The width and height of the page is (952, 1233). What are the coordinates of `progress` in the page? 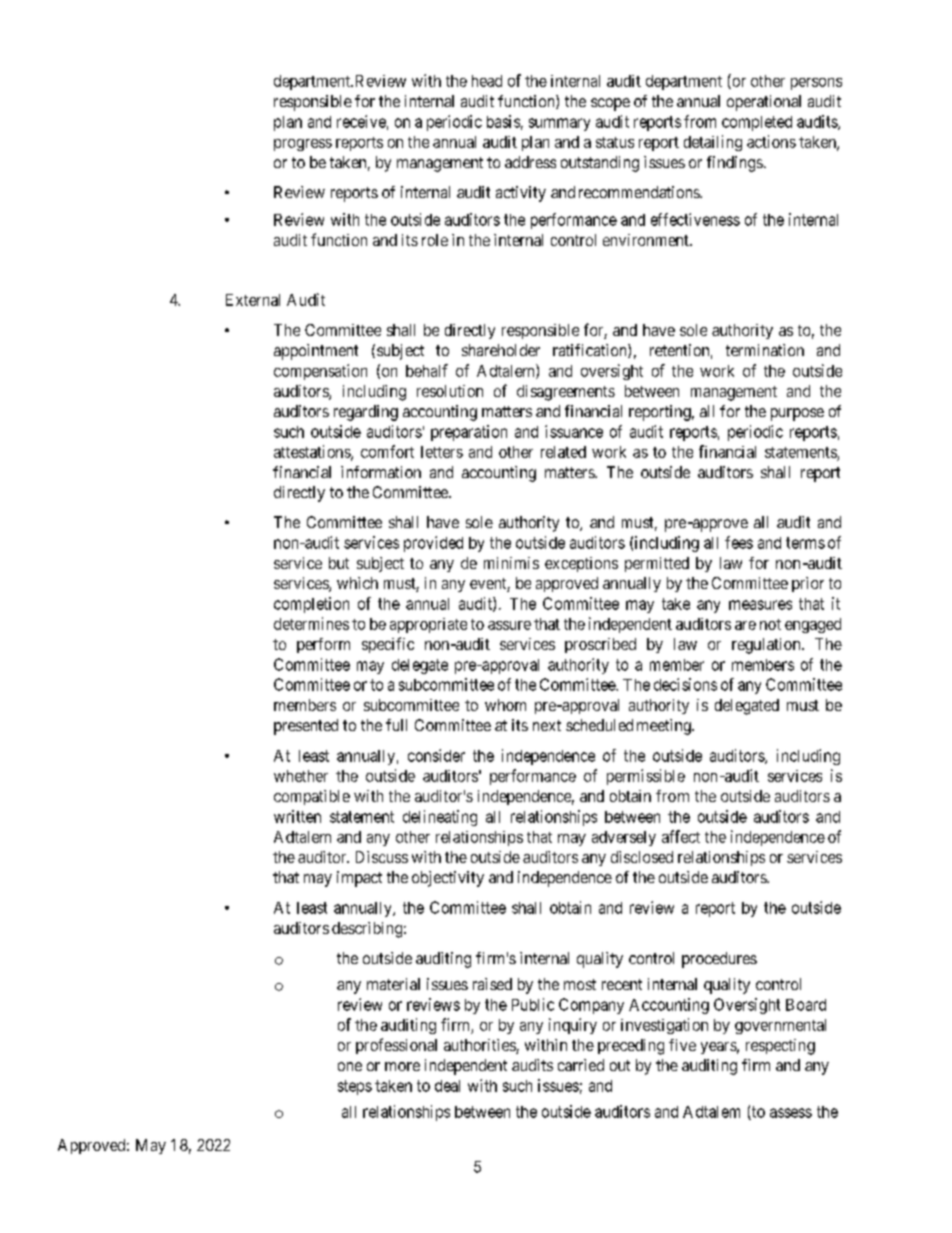 It's located at (303, 145).
